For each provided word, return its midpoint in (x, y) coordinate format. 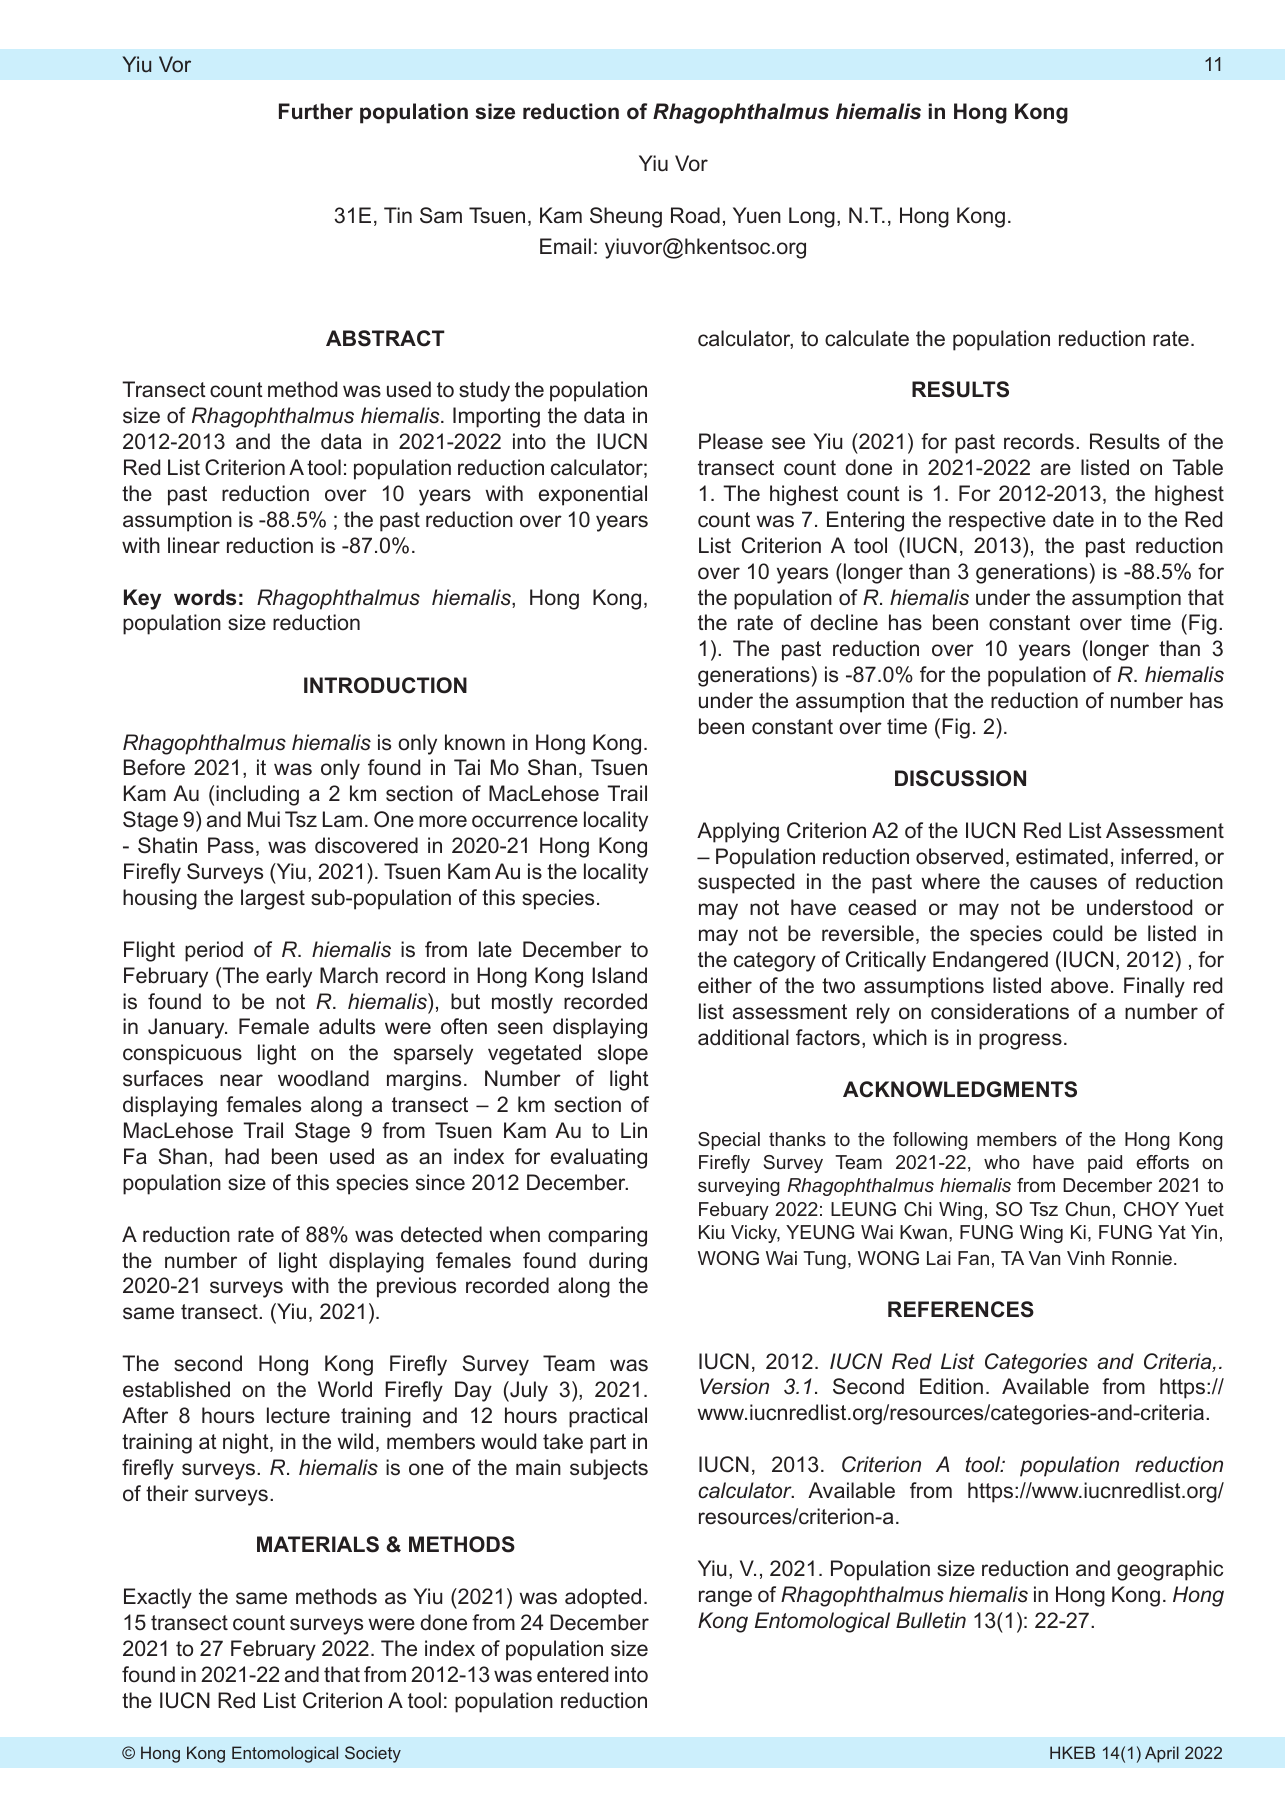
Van (1044, 1258)
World (345, 1389)
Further (316, 111)
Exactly (158, 1598)
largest (273, 899)
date (1073, 519)
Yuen (757, 215)
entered (572, 1674)
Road (695, 215)
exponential (593, 495)
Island (619, 975)
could (1077, 933)
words (205, 597)
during (618, 1262)
